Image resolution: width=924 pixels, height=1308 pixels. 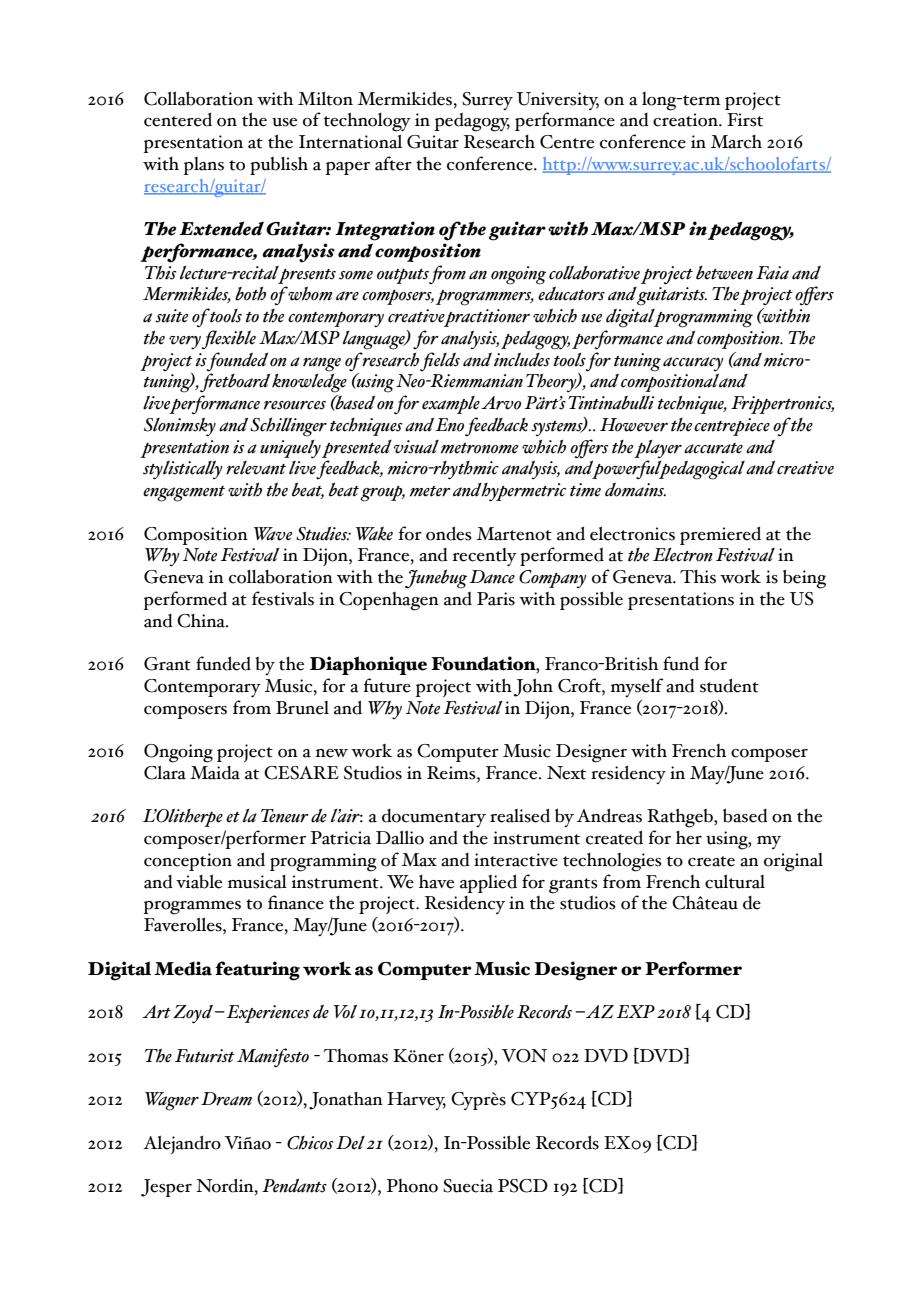 I want to click on publish, so click(x=279, y=166).
